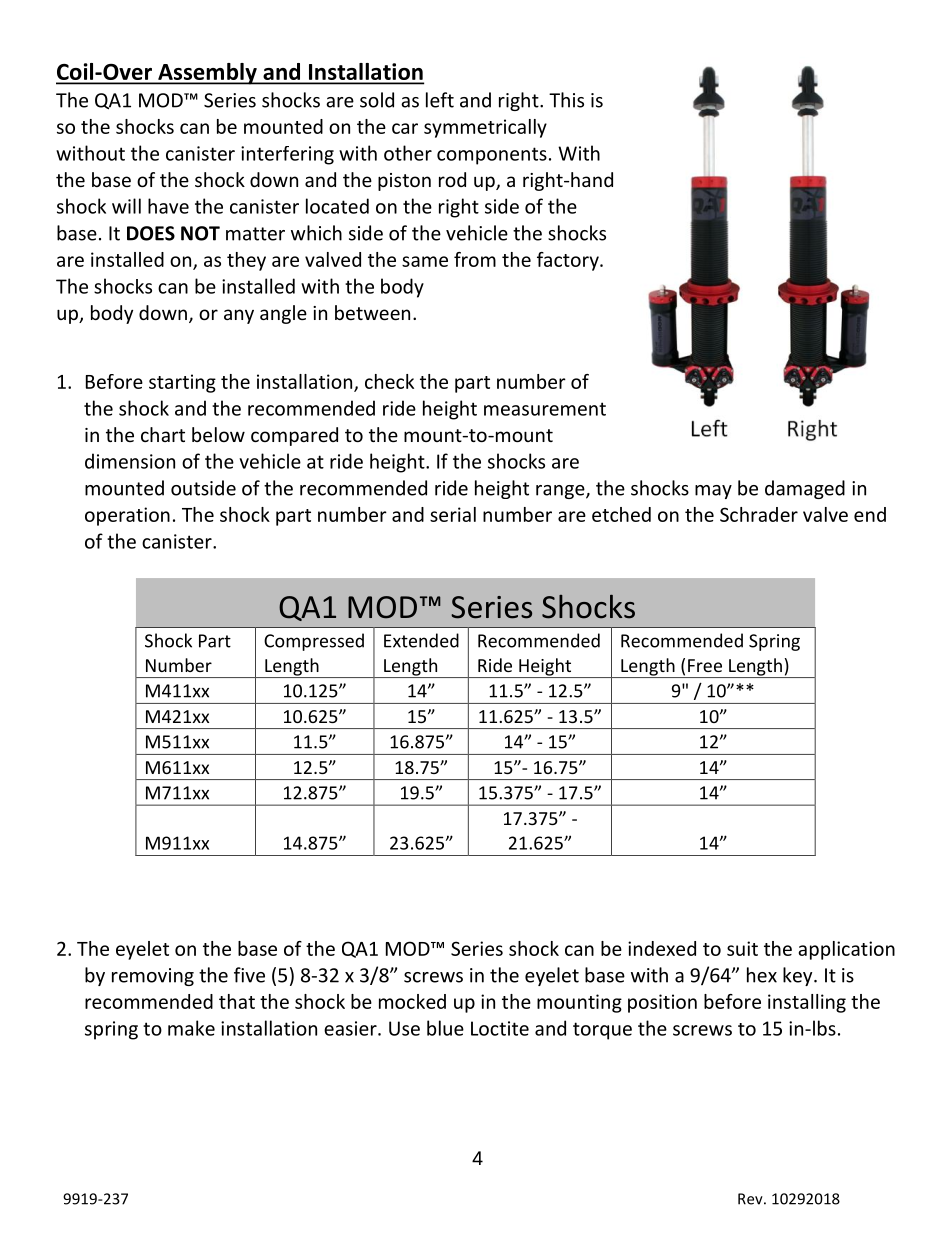 The height and width of the document is (1233, 952). Describe the element at coordinates (705, 665) in the document. I see `Free` at that location.
